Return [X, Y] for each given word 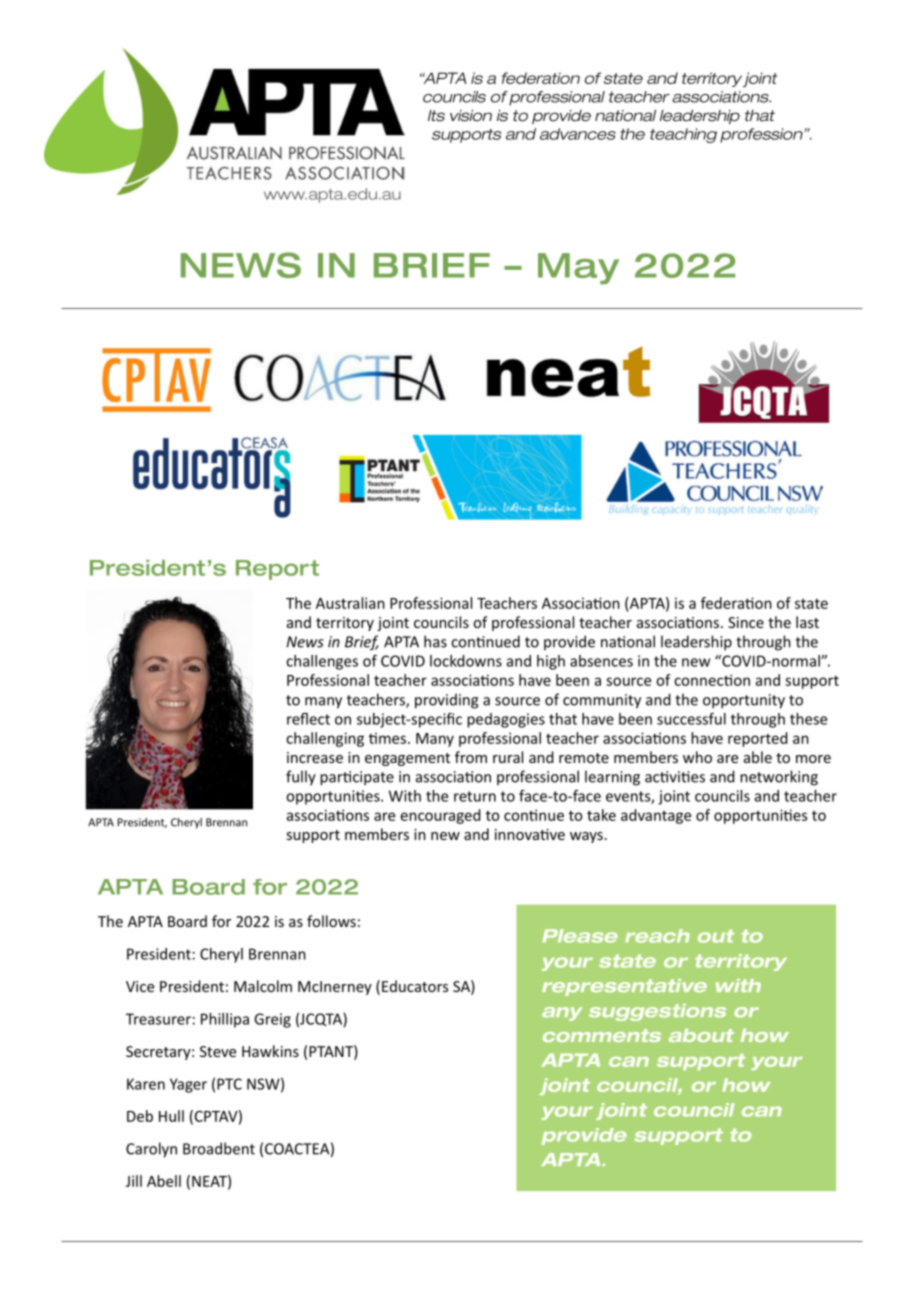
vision [471, 116]
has [435, 641]
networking [779, 778]
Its [436, 116]
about [701, 1035]
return [475, 796]
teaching [683, 135]
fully [301, 778]
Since [746, 622]
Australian [350, 603]
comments [602, 1035]
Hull [171, 1116]
